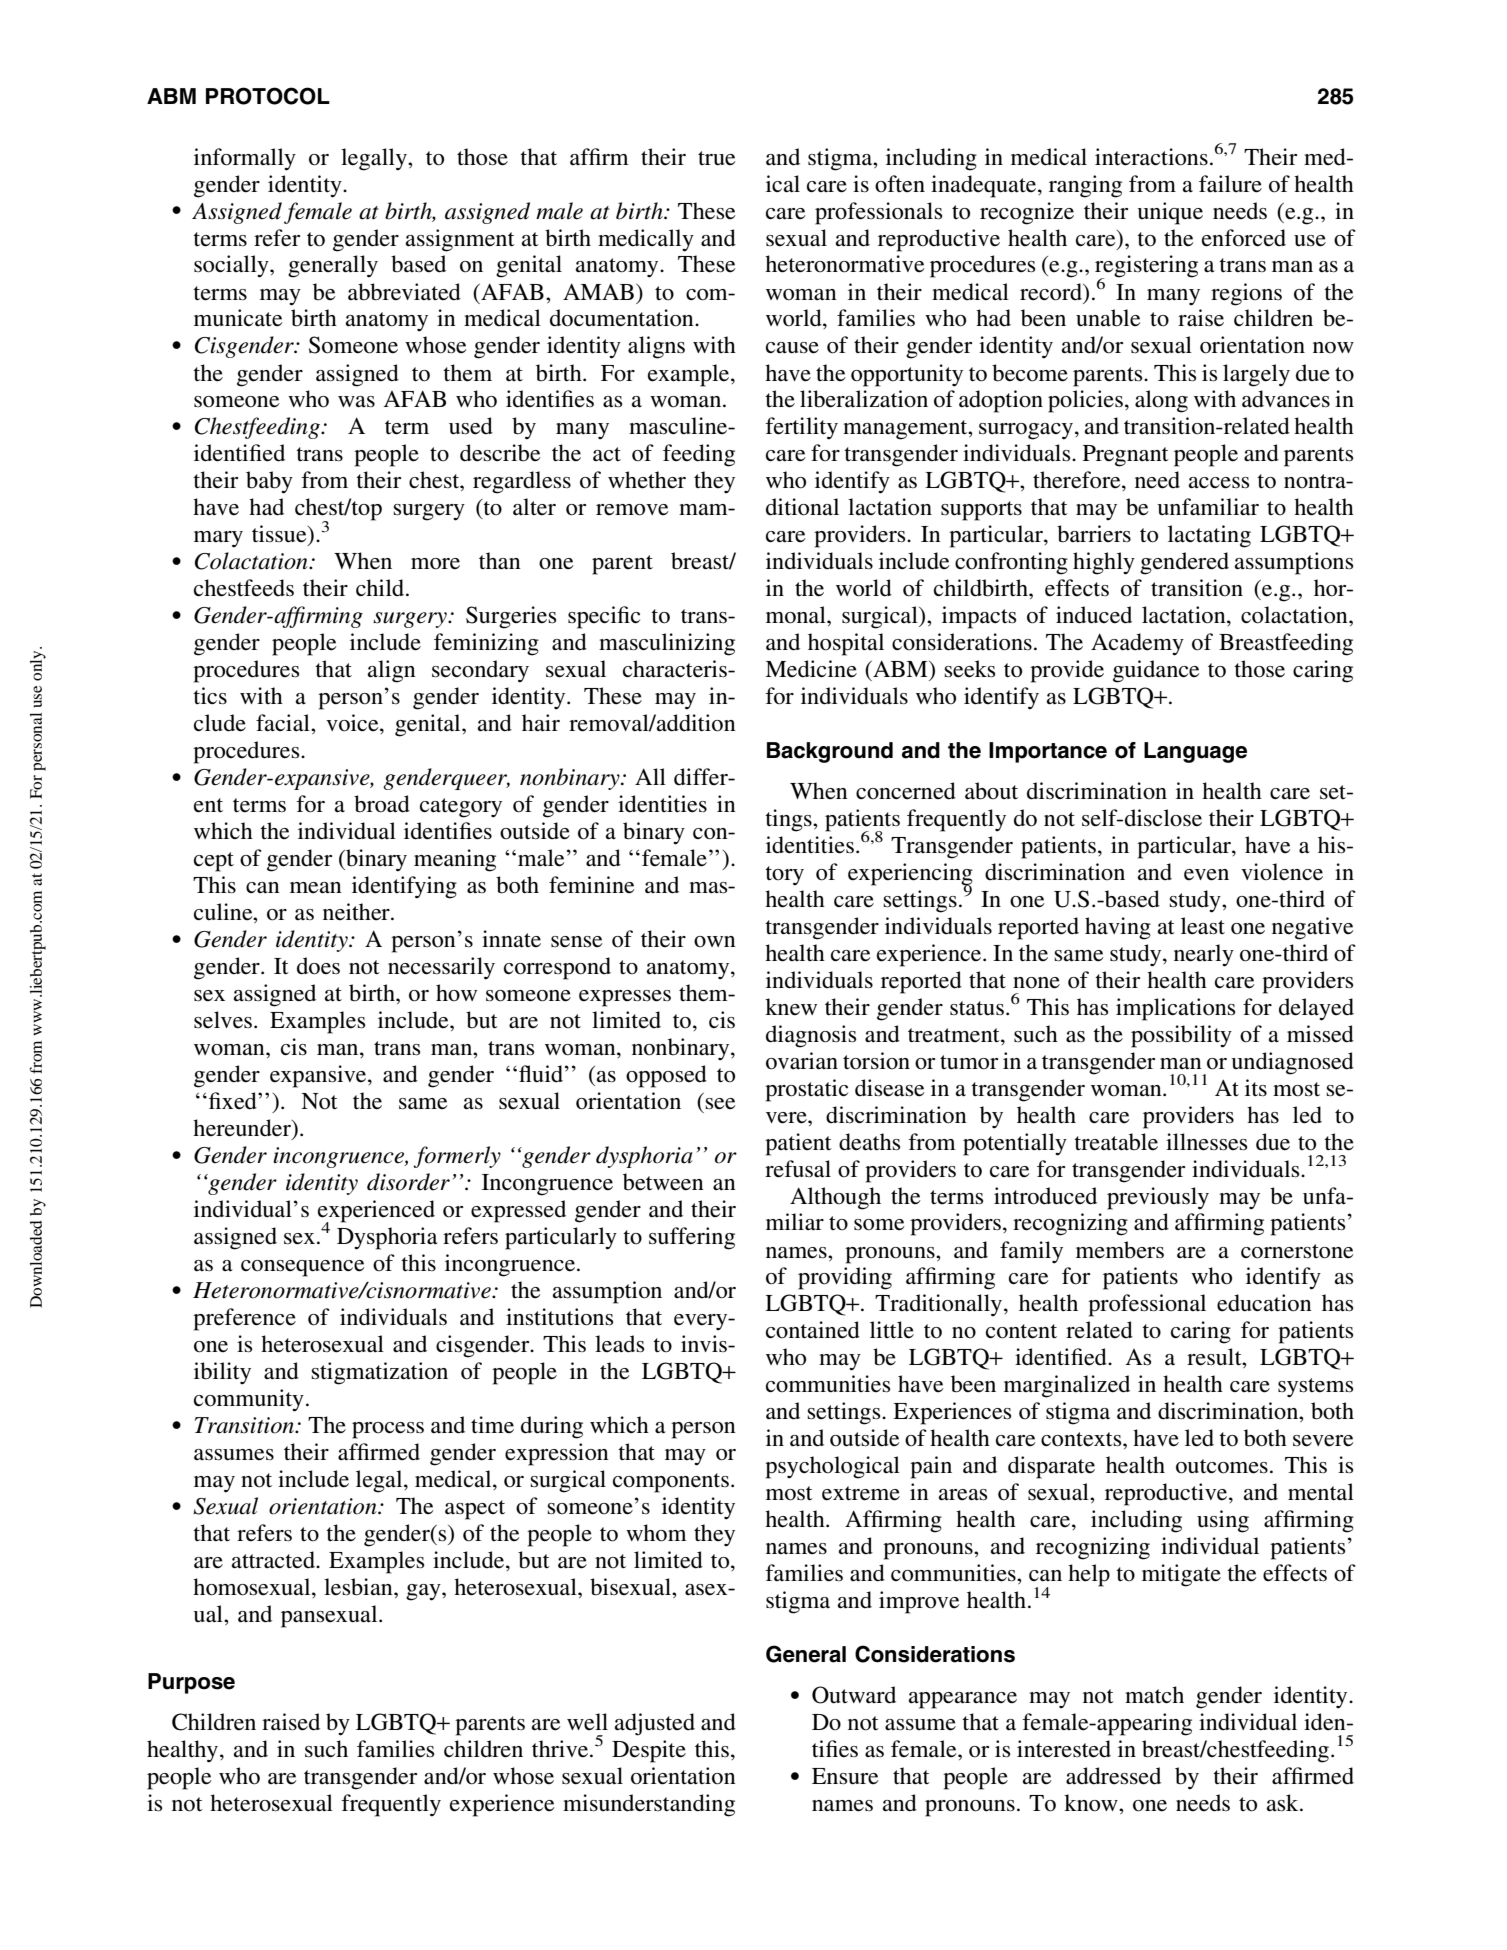 The height and width of the screenshot is (1950, 1507). What do you see at coordinates (1204, 955) in the screenshot?
I see `nearly` at bounding box center [1204, 955].
